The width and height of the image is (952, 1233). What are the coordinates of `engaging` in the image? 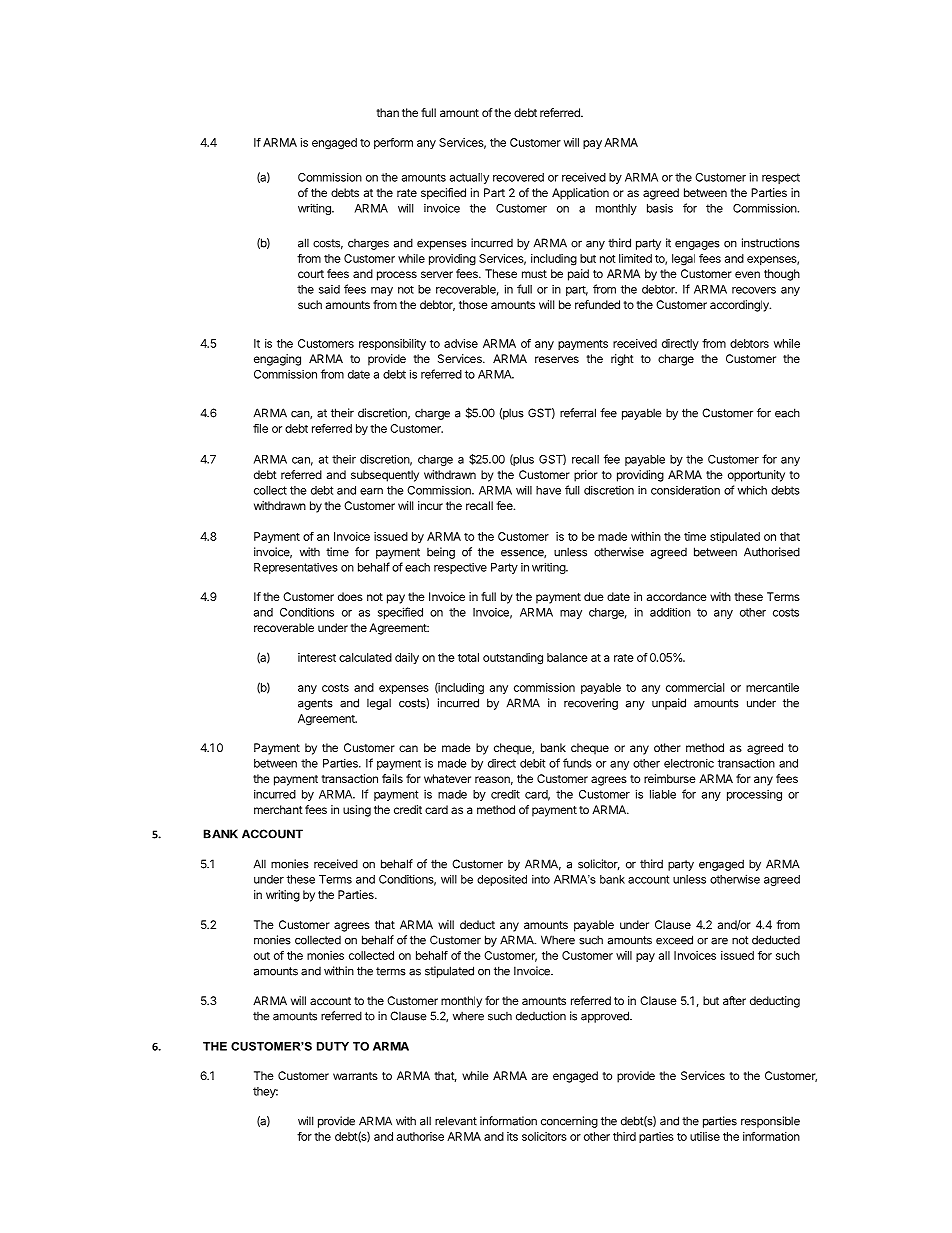 It's located at (277, 360).
